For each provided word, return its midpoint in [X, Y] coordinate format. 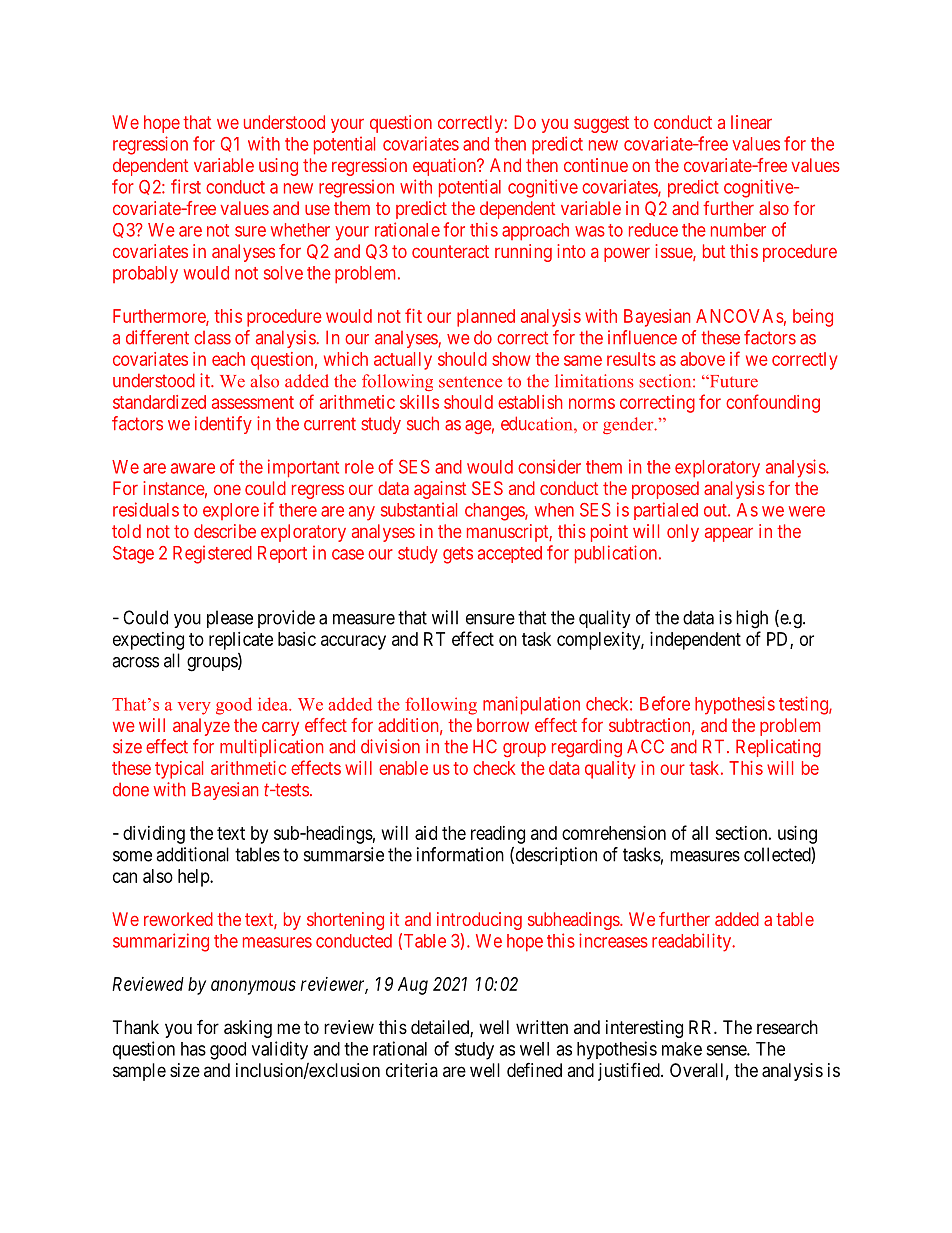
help [194, 878]
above [702, 359]
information [460, 854]
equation [446, 167]
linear [751, 122]
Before [665, 703]
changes [495, 512]
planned [486, 318]
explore [231, 511]
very [194, 708]
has [193, 1049]
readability [693, 942]
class [212, 338]
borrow [503, 725]
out [716, 510]
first [186, 186]
